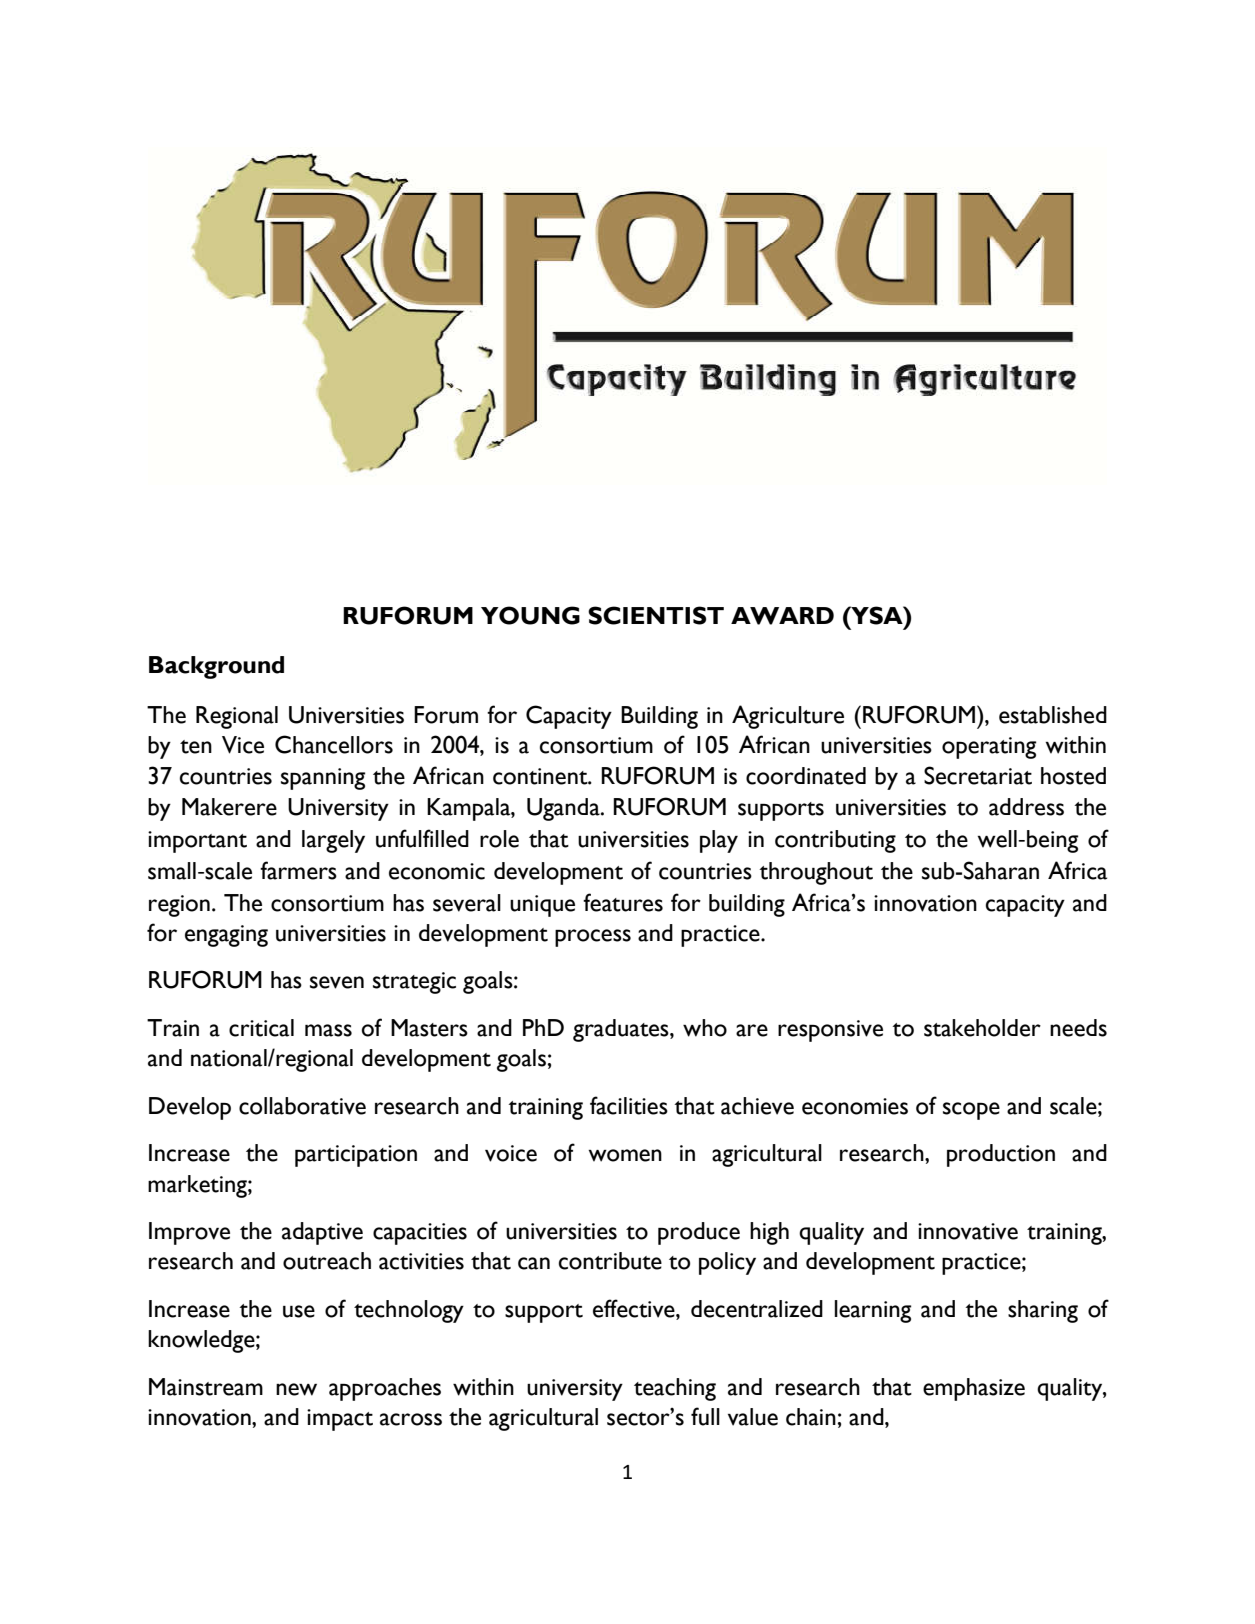 This screenshot has height=1624, width=1255. I want to click on established, so click(1053, 715).
